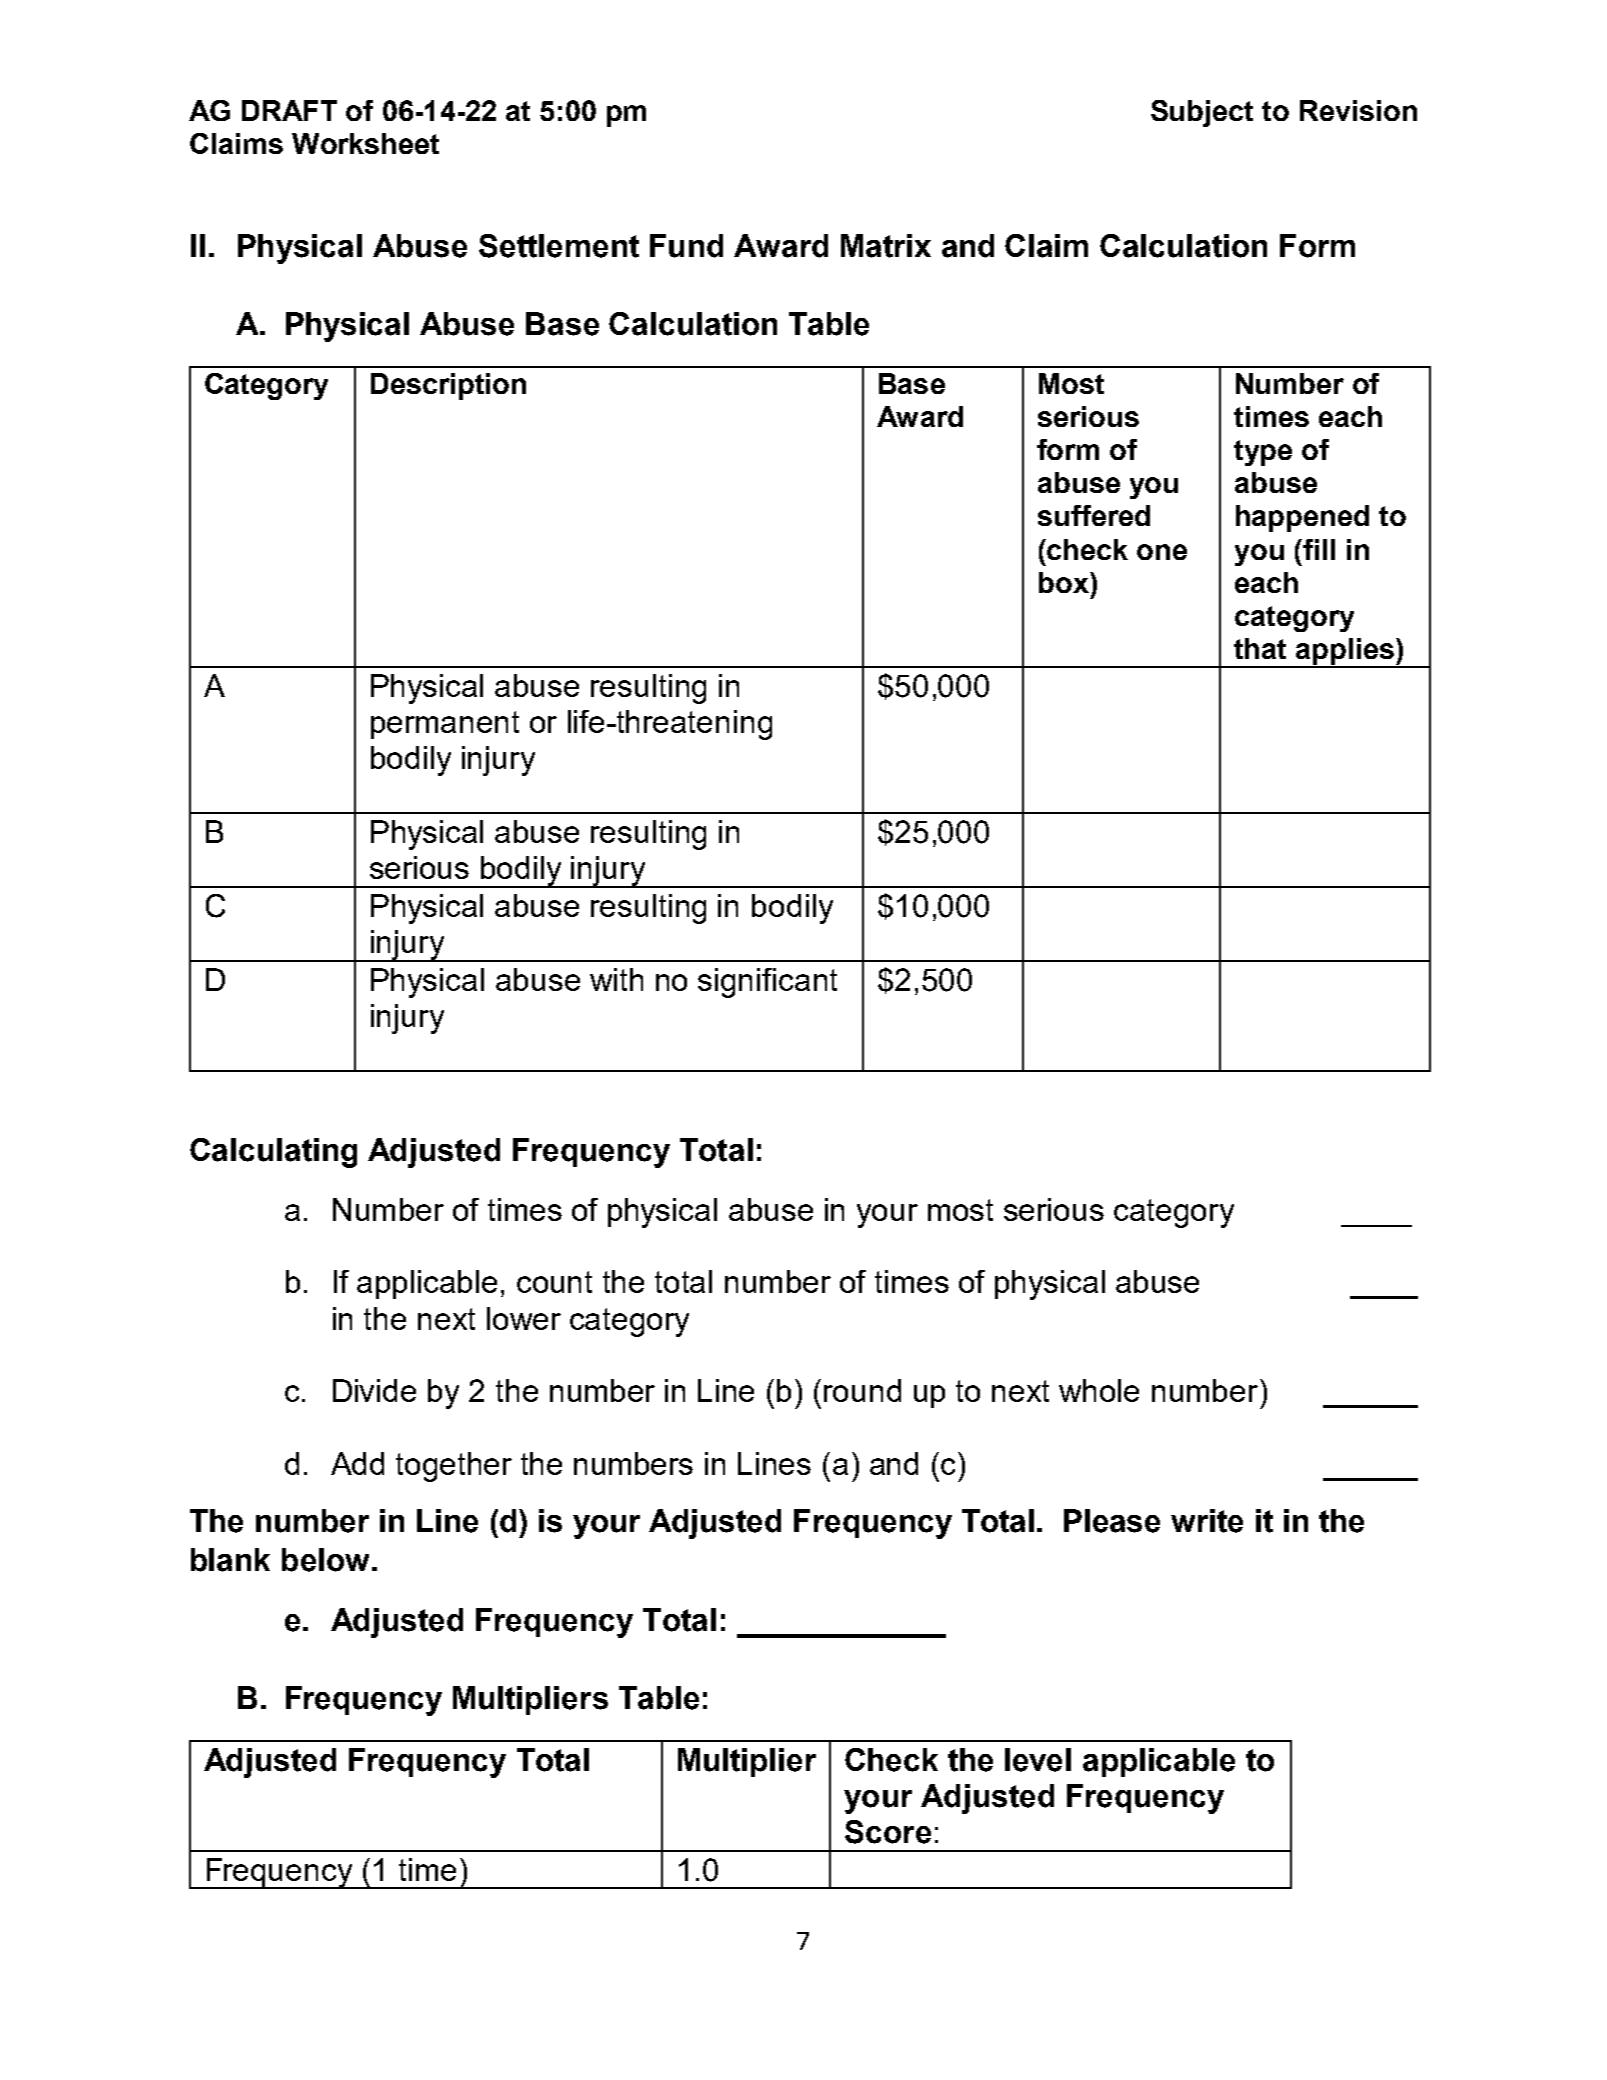 The image size is (1607, 2080). What do you see at coordinates (1099, 1390) in the screenshot?
I see `whole` at bounding box center [1099, 1390].
